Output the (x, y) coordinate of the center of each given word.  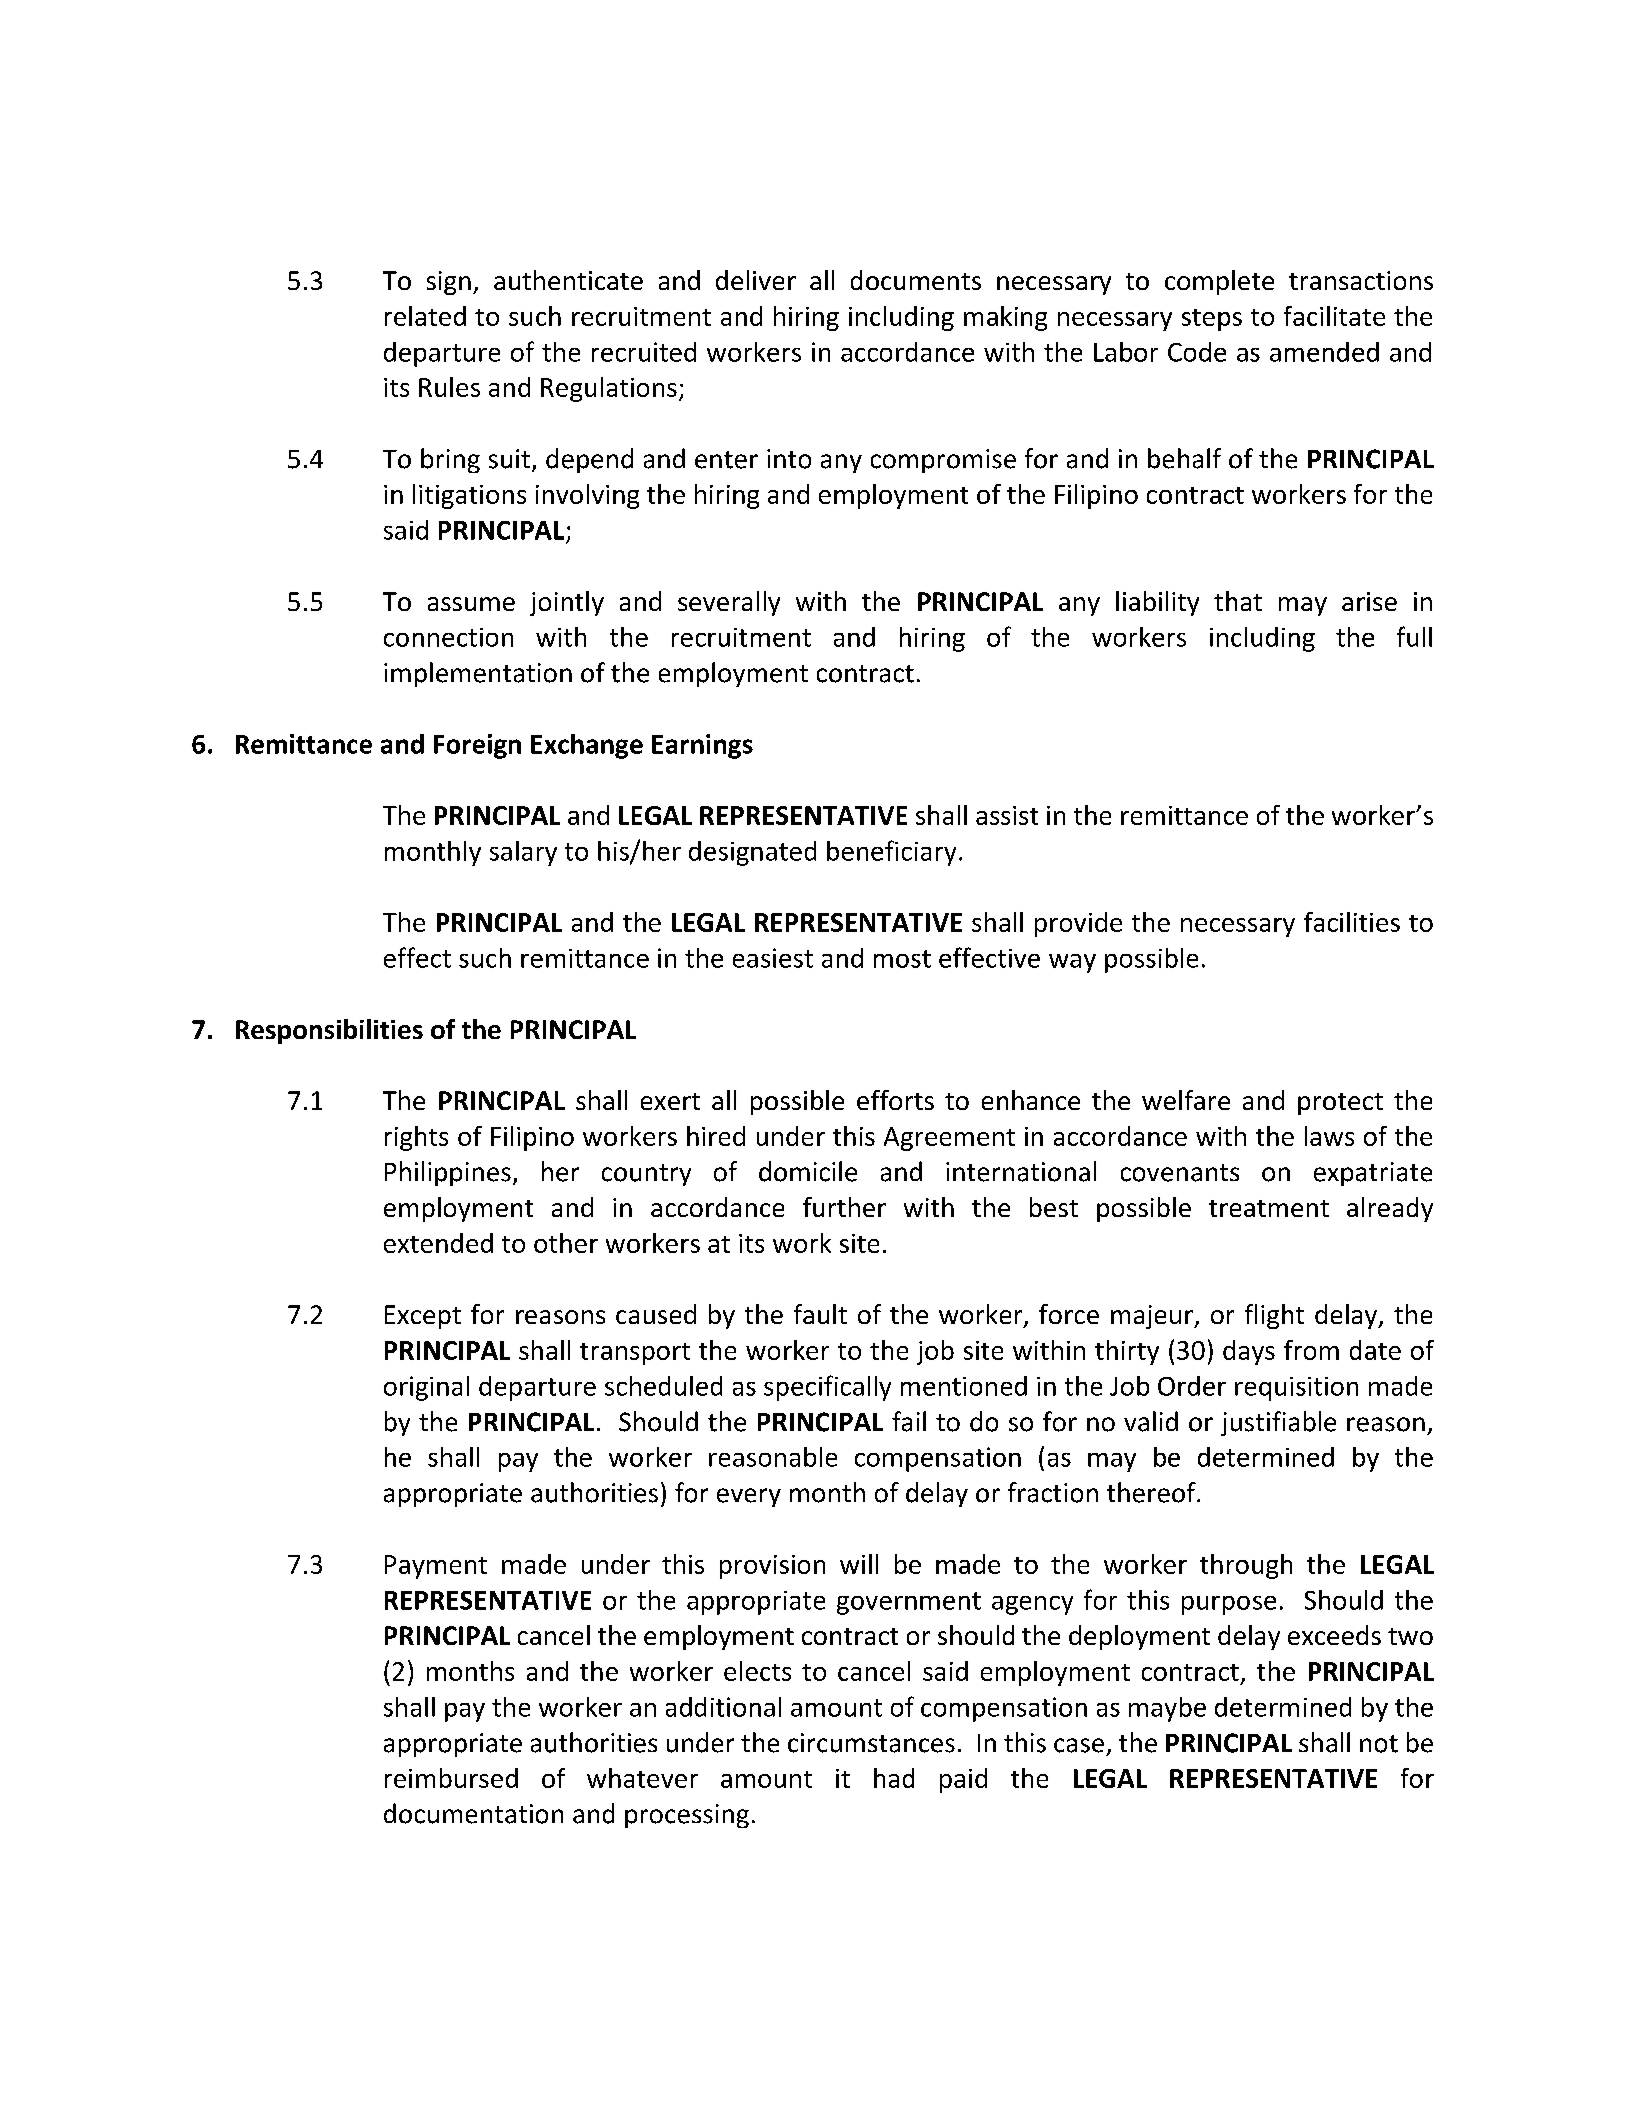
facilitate (1334, 316)
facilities (1352, 922)
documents (916, 280)
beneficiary (891, 853)
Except (423, 1317)
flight (1274, 1316)
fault (820, 1314)
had (894, 1778)
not (1379, 1744)
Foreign (477, 746)
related (425, 316)
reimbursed (451, 1778)
